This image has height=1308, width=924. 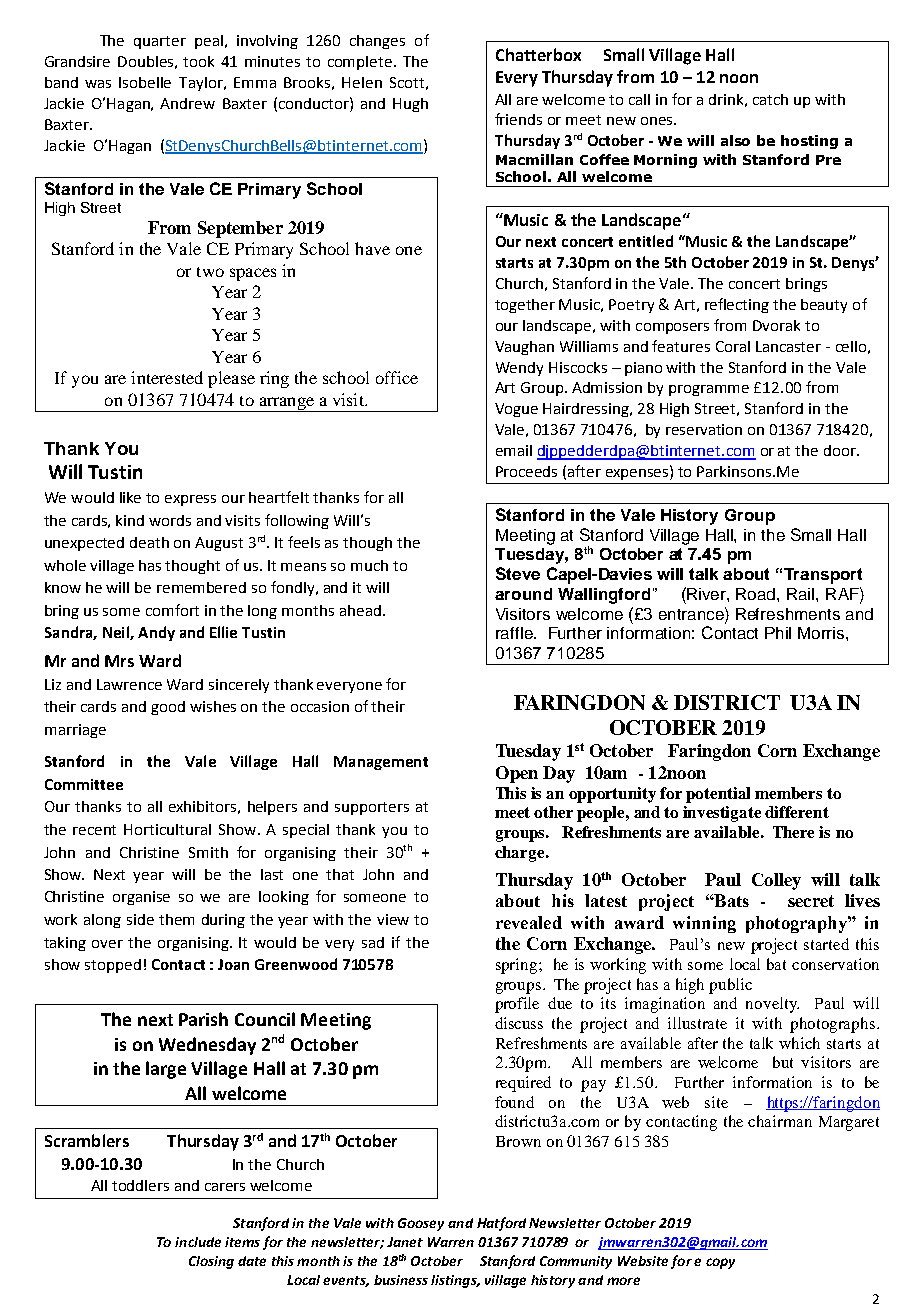 What do you see at coordinates (410, 105) in the image?
I see `Hugh` at bounding box center [410, 105].
